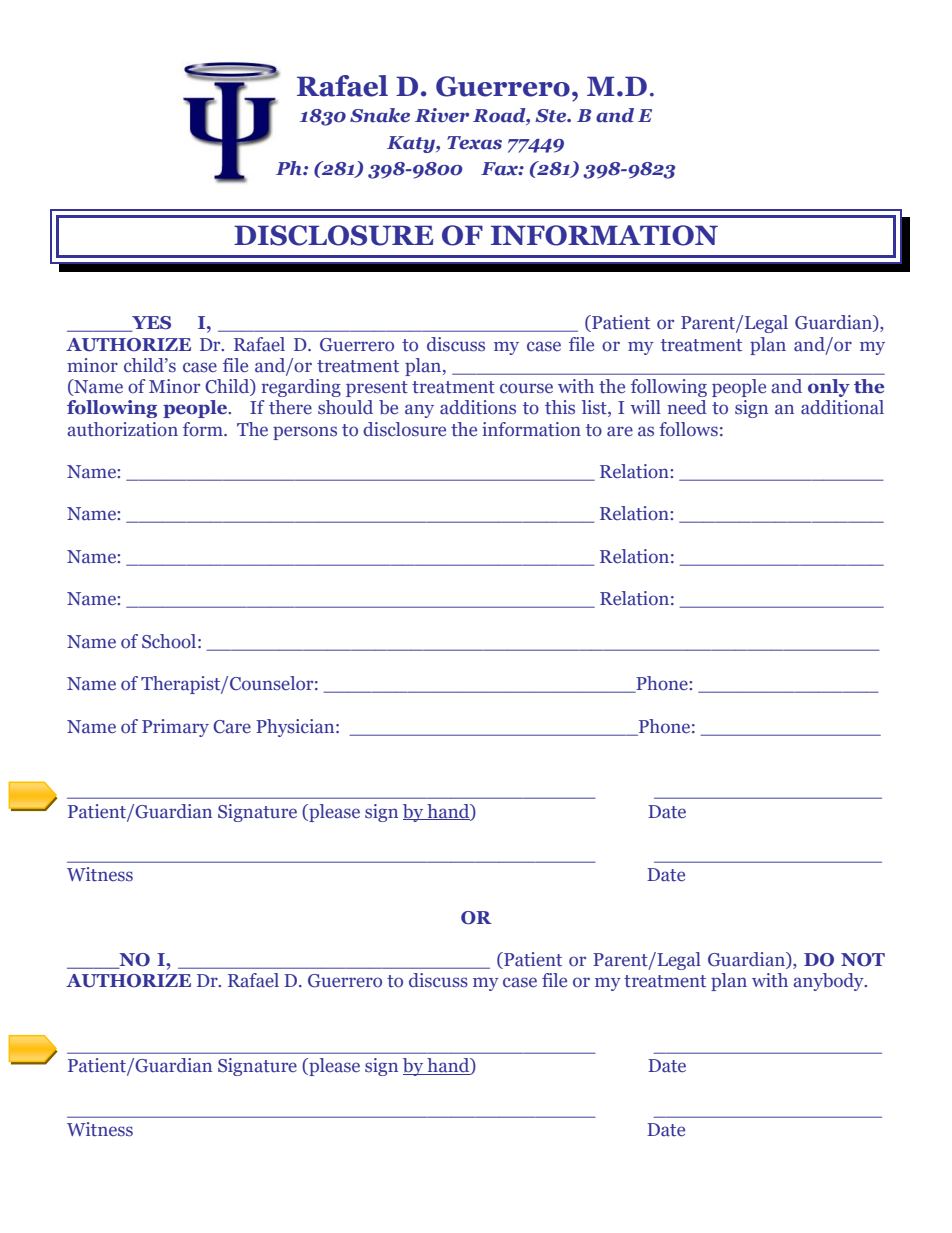  I want to click on River, so click(442, 115).
